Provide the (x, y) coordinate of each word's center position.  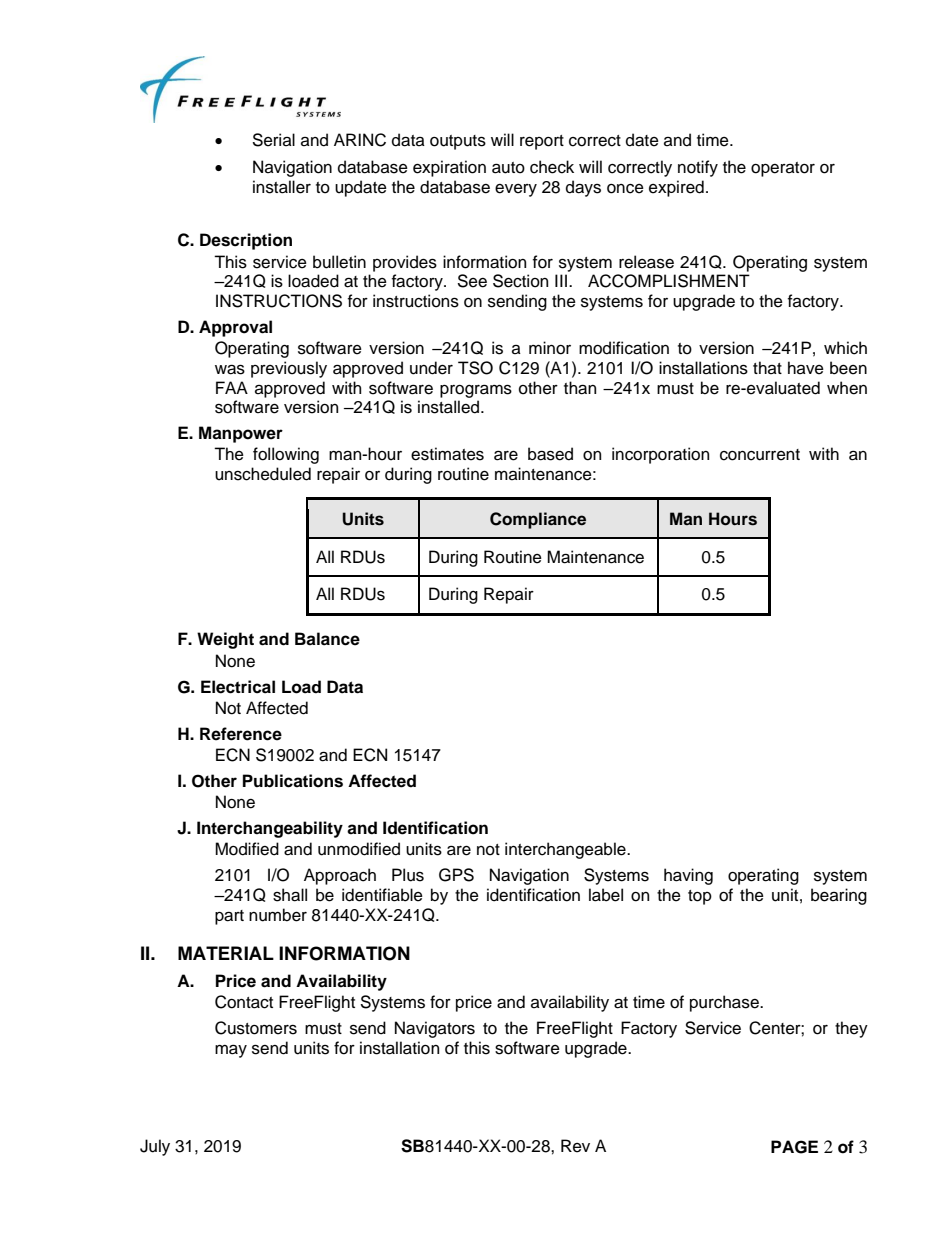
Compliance (538, 520)
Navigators (435, 1029)
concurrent (760, 455)
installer (282, 187)
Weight (225, 640)
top (700, 897)
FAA (232, 387)
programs (476, 391)
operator (783, 169)
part (229, 917)
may (231, 1051)
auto (508, 168)
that (767, 368)
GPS (456, 875)
